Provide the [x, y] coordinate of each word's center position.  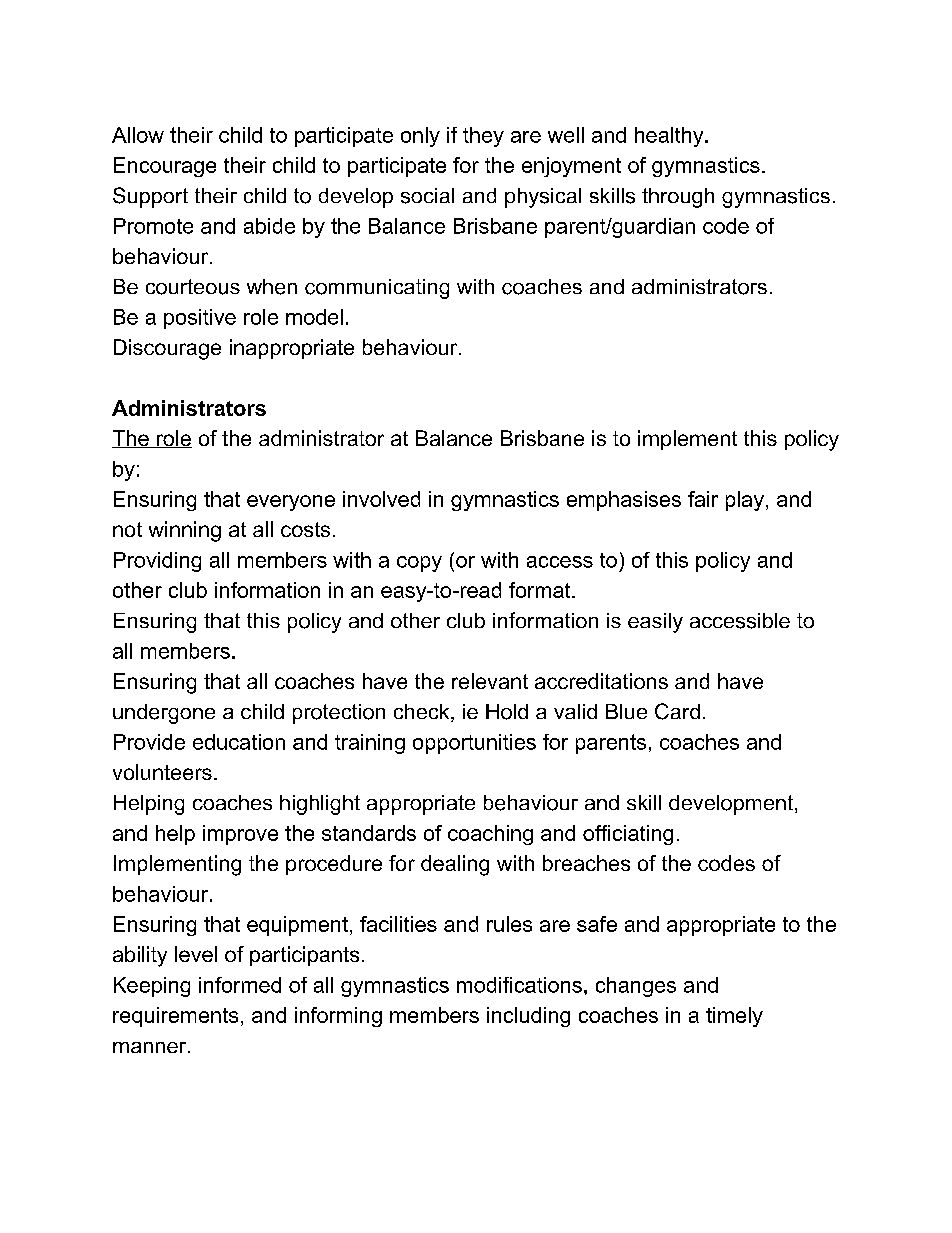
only [420, 137]
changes [636, 987]
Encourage [165, 167]
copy [419, 564]
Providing [157, 562]
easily [655, 623]
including [528, 1017]
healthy [670, 137]
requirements [175, 1017]
